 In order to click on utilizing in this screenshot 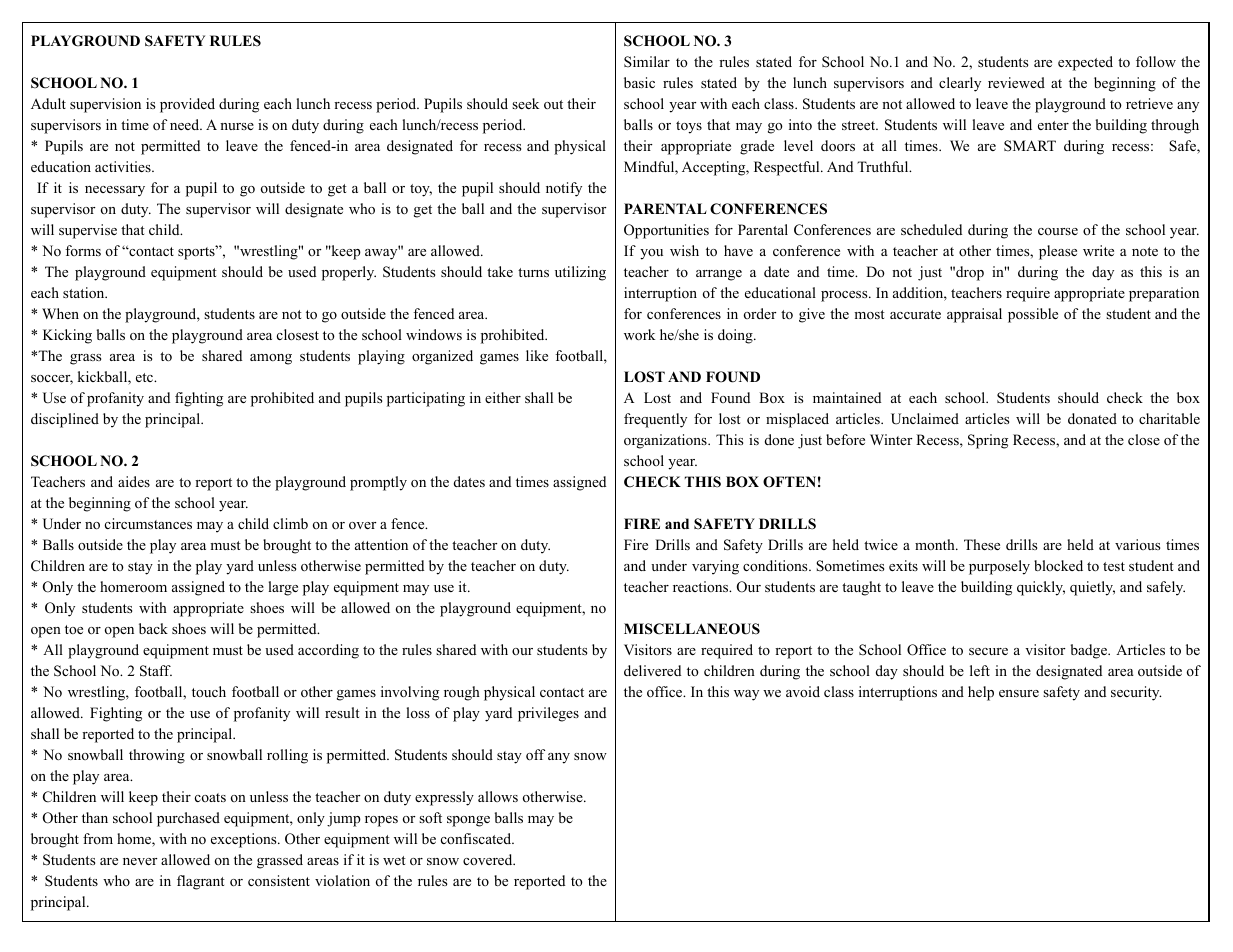, I will do `click(580, 273)`.
